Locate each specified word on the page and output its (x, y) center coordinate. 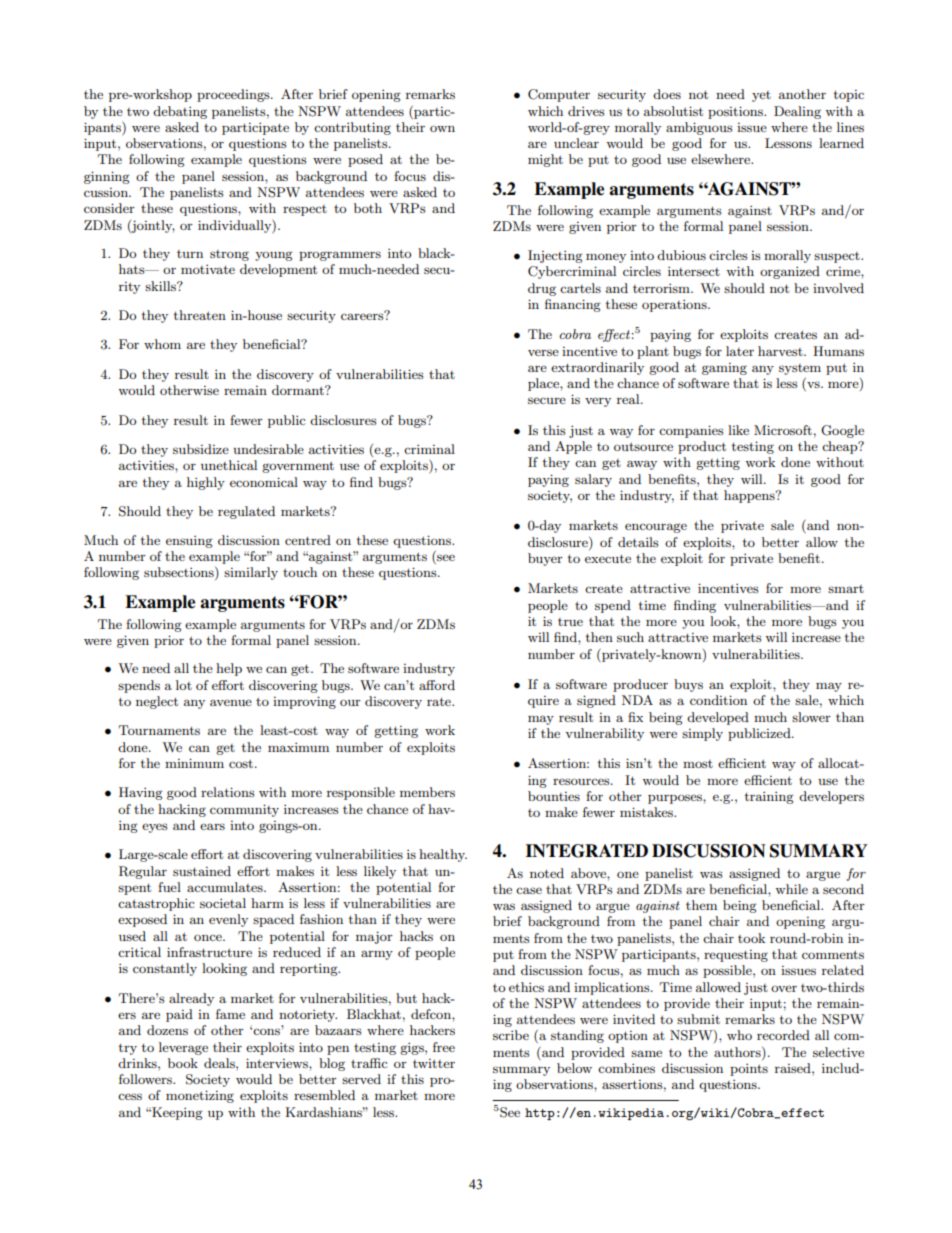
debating (180, 112)
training (769, 797)
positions (737, 112)
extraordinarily (597, 368)
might (545, 160)
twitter (434, 1063)
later (740, 351)
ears (212, 826)
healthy (443, 855)
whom (162, 344)
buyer (545, 559)
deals (220, 1063)
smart (846, 589)
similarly (251, 573)
